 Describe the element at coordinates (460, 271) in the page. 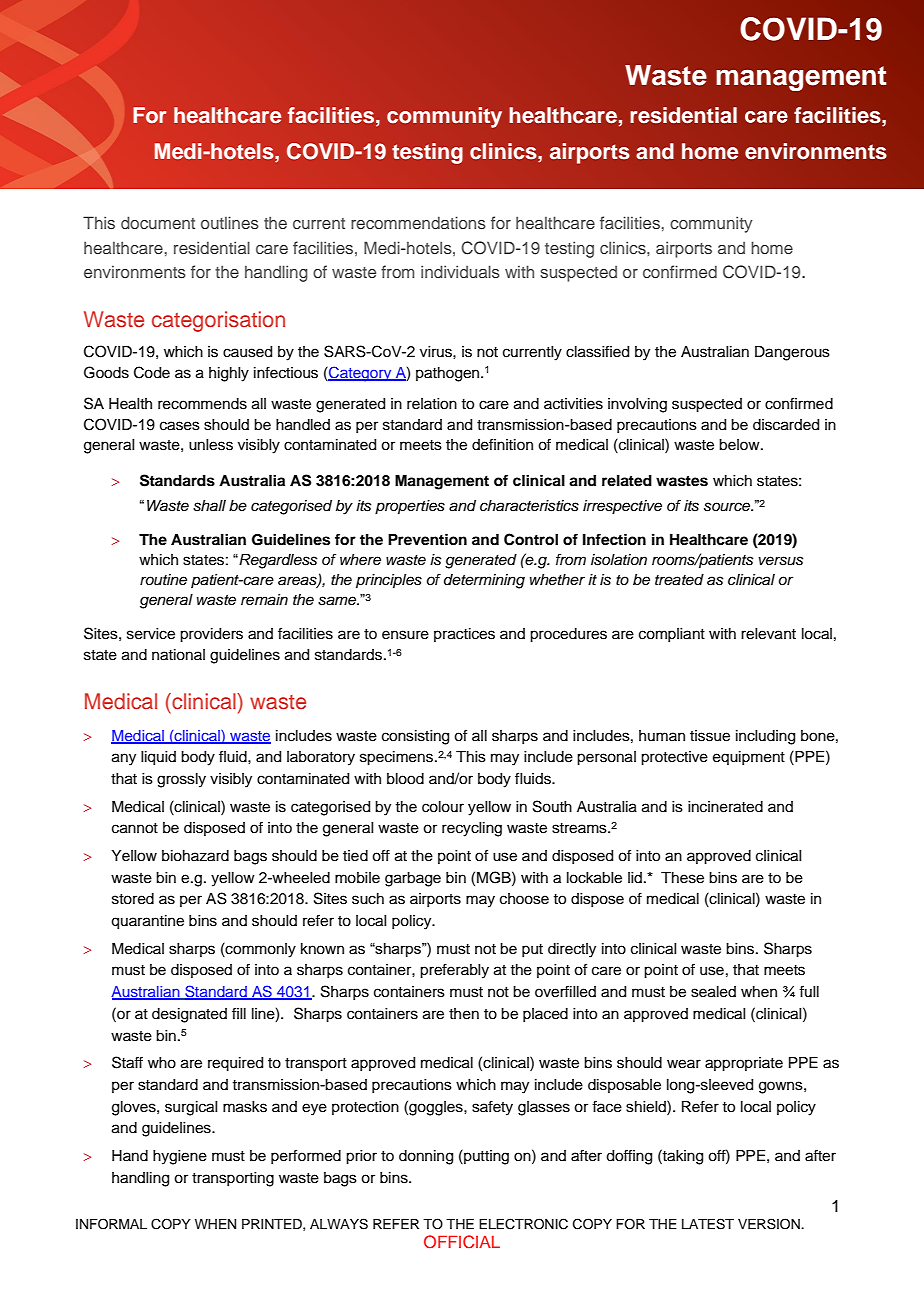

I see `individuals` at that location.
